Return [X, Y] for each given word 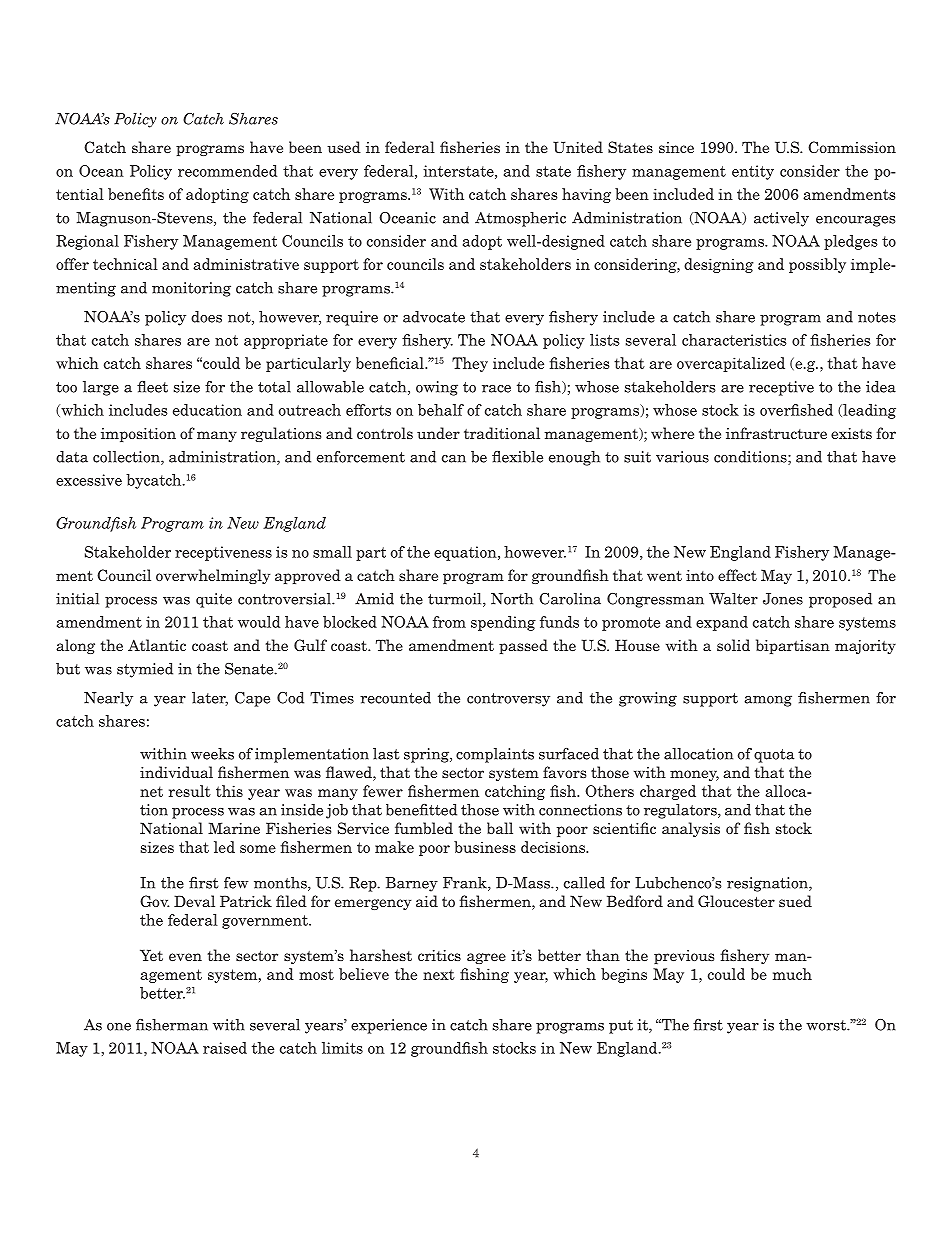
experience [389, 1026]
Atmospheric [520, 219]
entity [753, 172]
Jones [783, 599]
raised [225, 1048]
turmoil [456, 600]
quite [214, 600]
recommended [227, 171]
